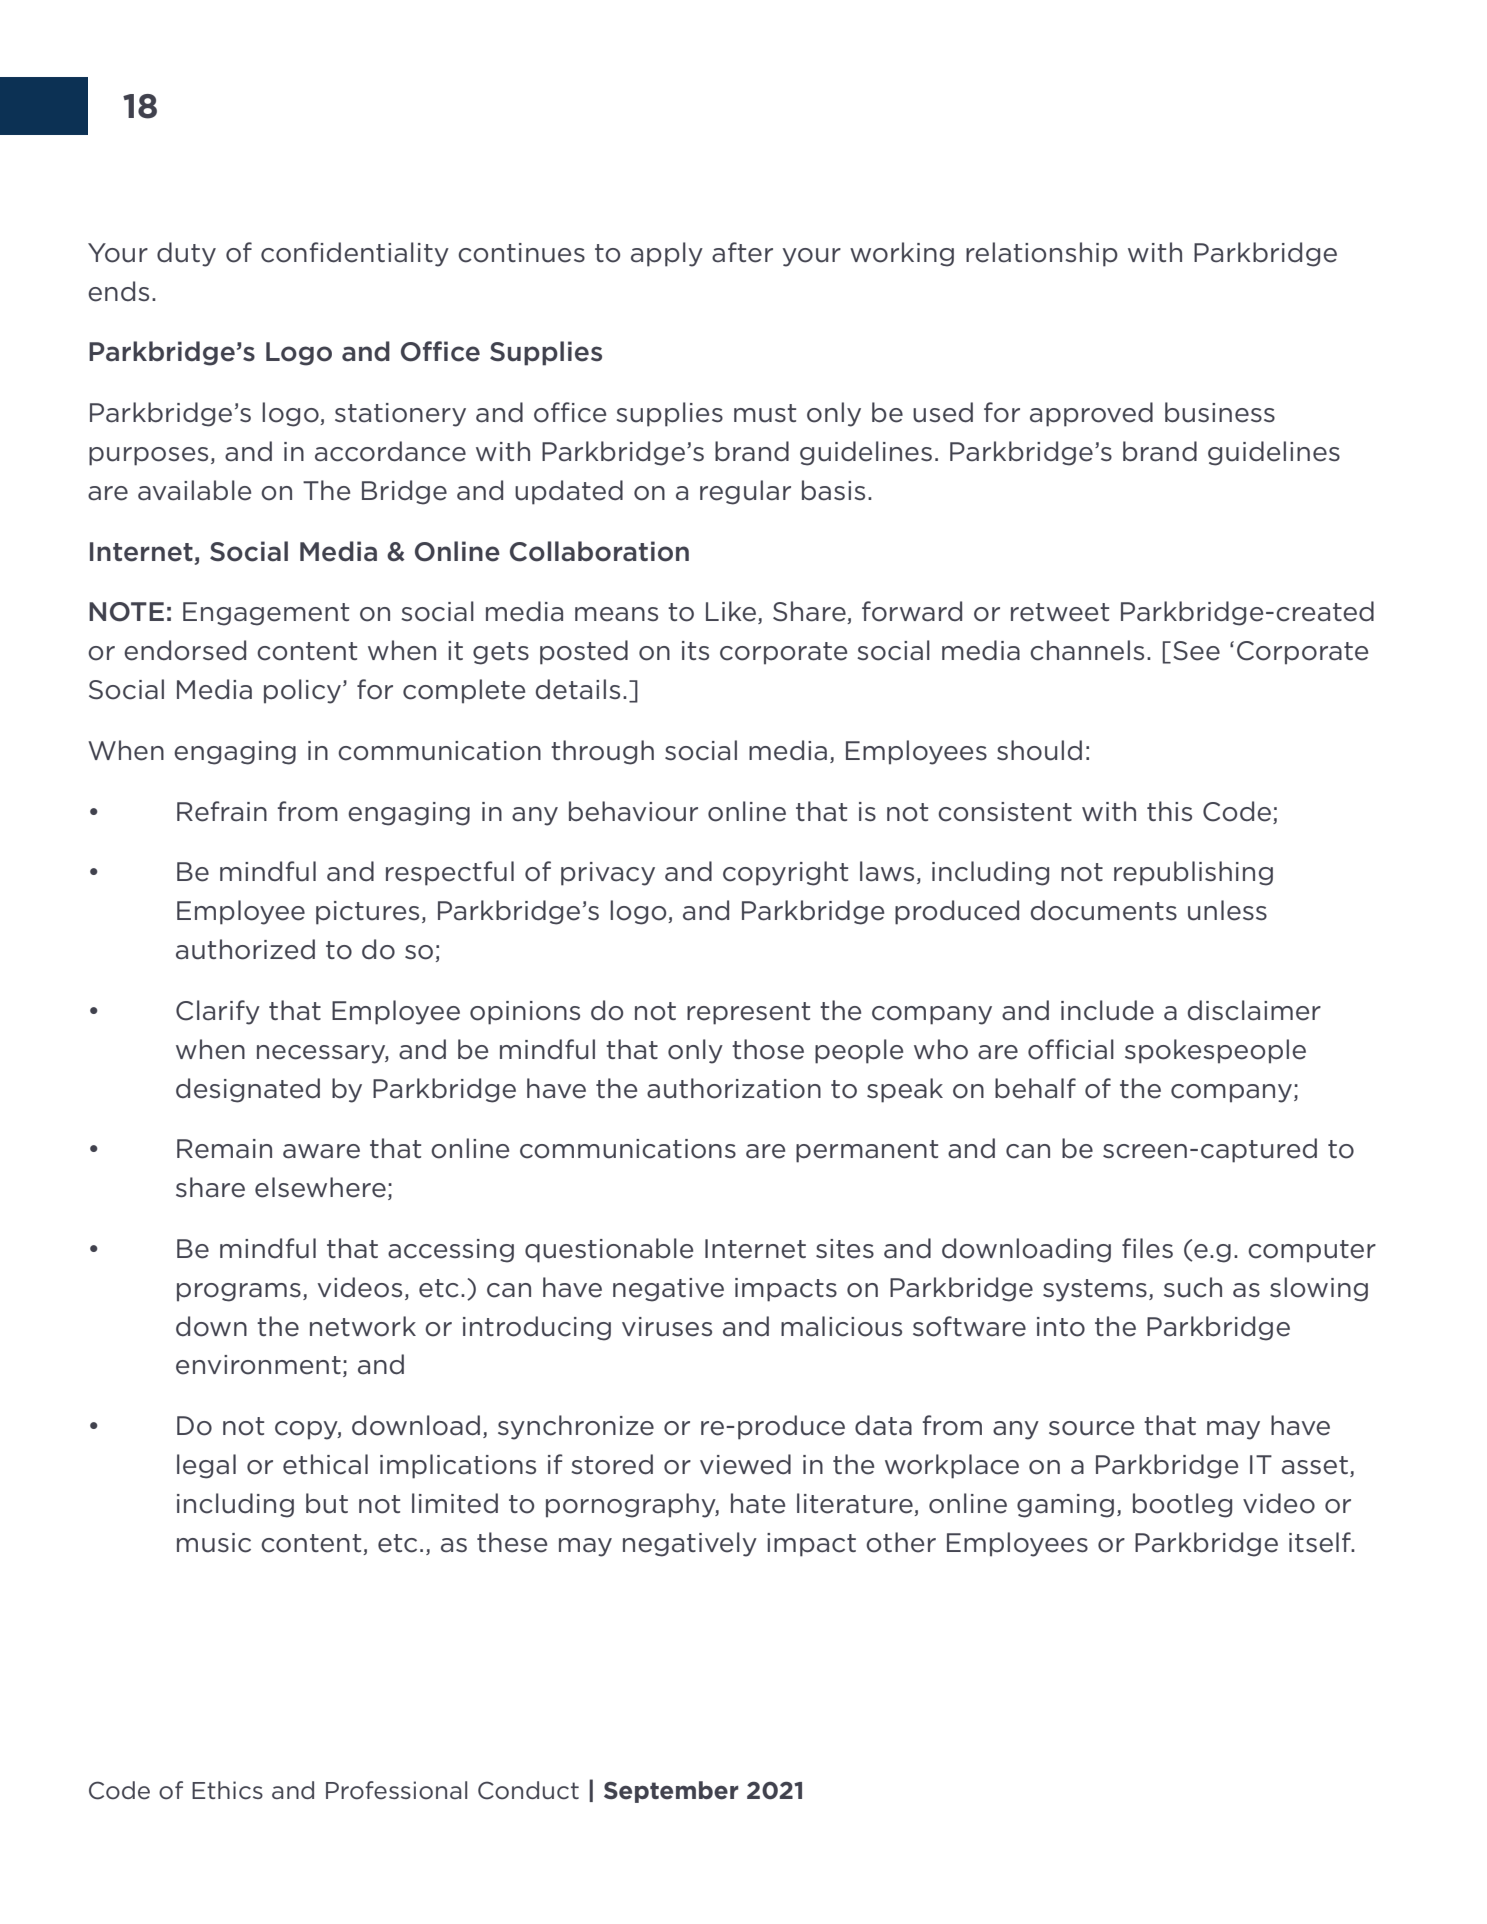 The image size is (1487, 1924). I want to click on this, so click(1169, 811).
